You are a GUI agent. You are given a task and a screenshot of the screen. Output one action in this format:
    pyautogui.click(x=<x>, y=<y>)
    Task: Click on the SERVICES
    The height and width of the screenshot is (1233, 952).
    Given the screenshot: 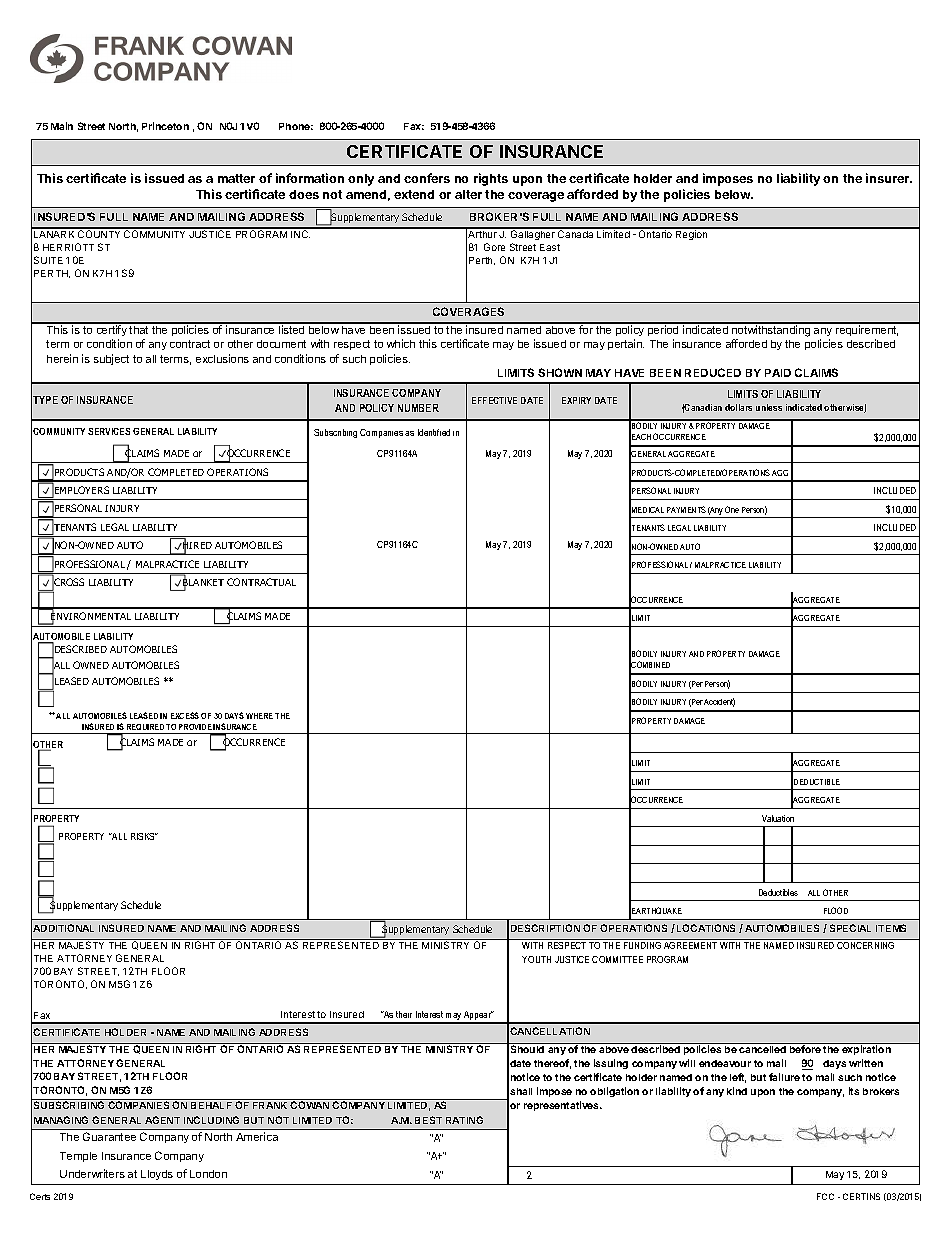 What is the action you would take?
    pyautogui.click(x=109, y=431)
